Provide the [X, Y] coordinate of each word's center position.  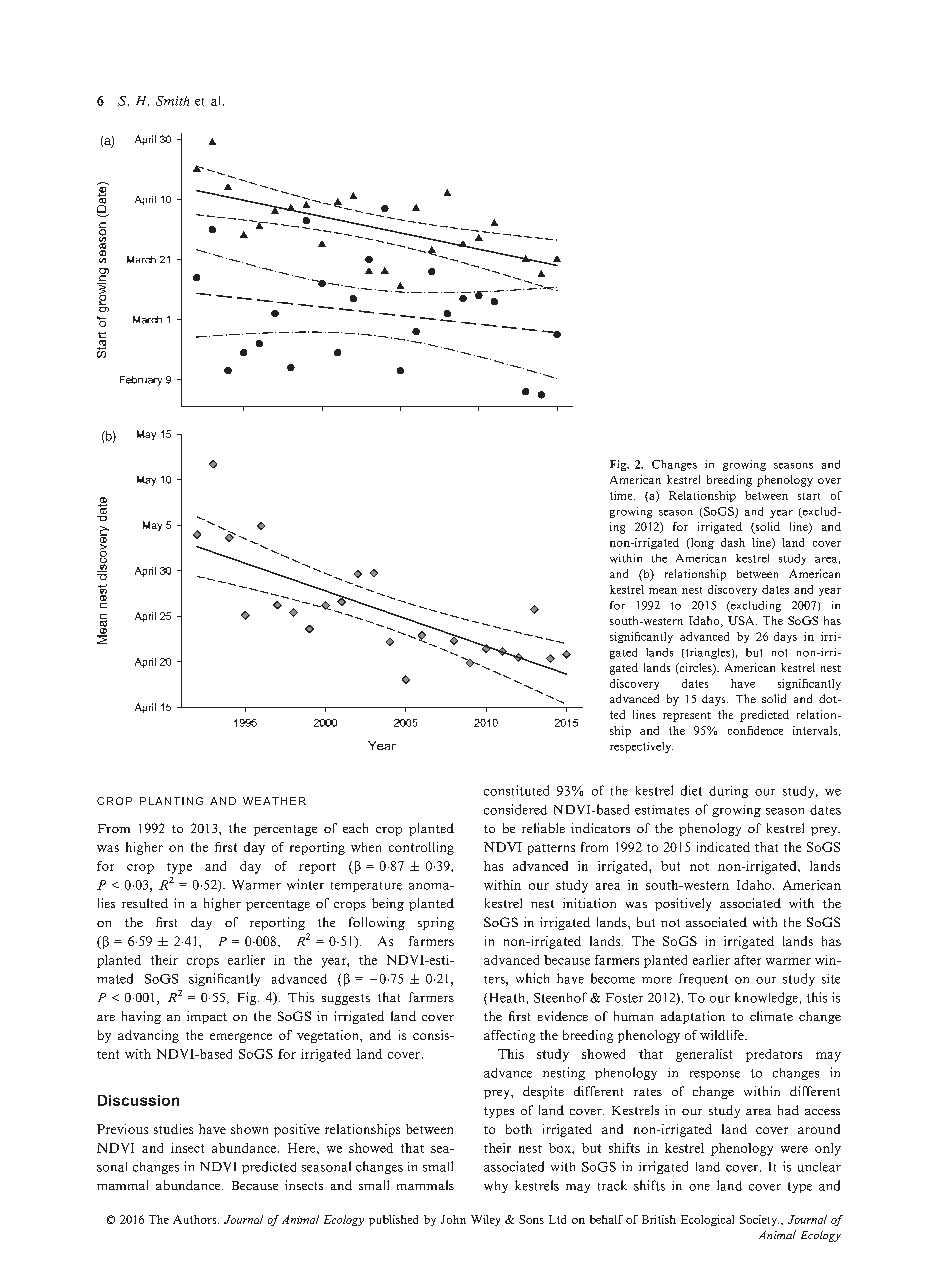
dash [733, 542]
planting [171, 801]
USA [742, 620]
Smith [172, 101]
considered [515, 809]
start [809, 496]
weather [274, 801]
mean [663, 591]
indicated [723, 847]
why [496, 1187]
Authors [196, 1219]
